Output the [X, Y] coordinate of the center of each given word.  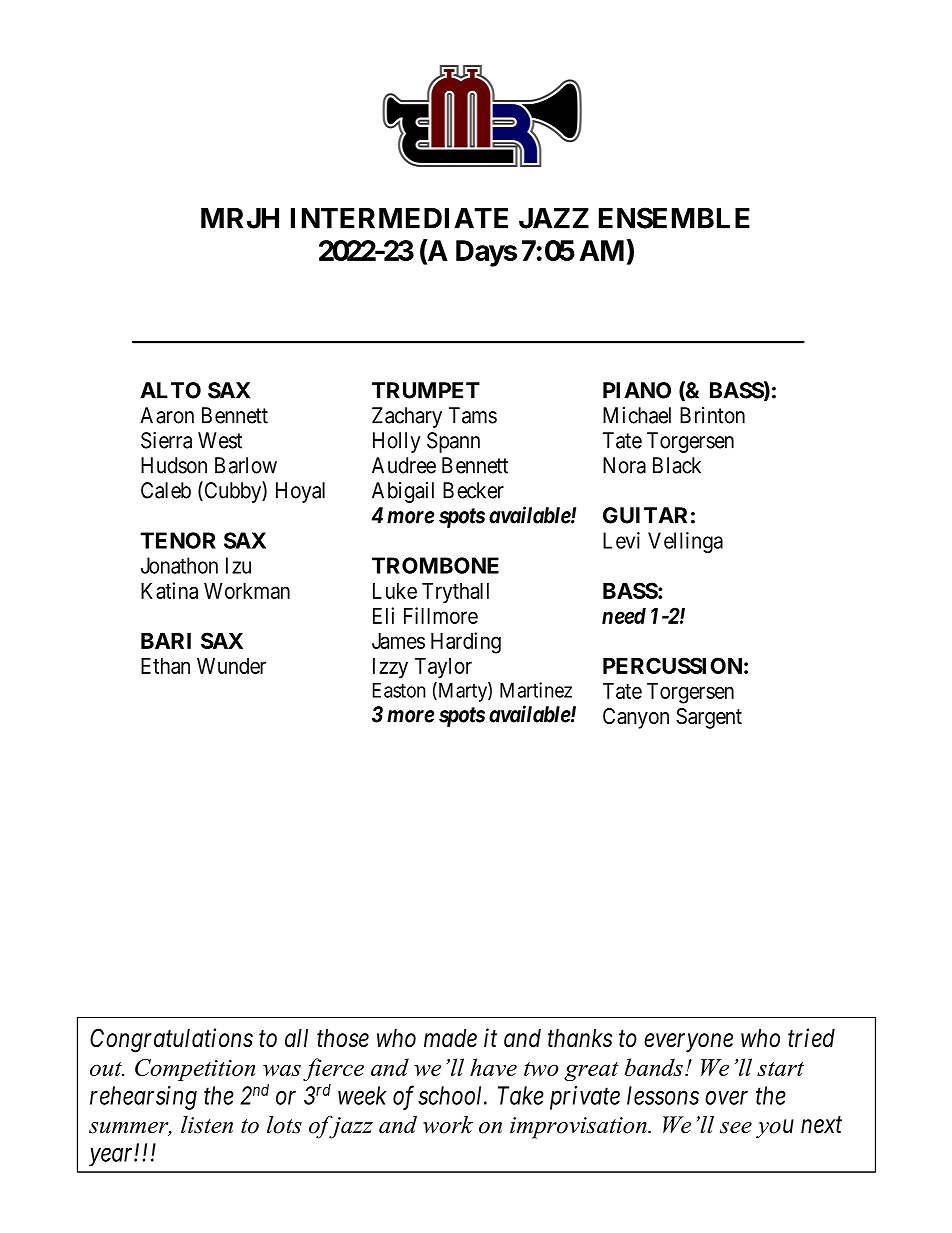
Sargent [709, 718]
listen [207, 1125]
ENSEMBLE [674, 218]
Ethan [165, 666]
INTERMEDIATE [399, 218]
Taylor [443, 668]
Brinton [712, 415]
